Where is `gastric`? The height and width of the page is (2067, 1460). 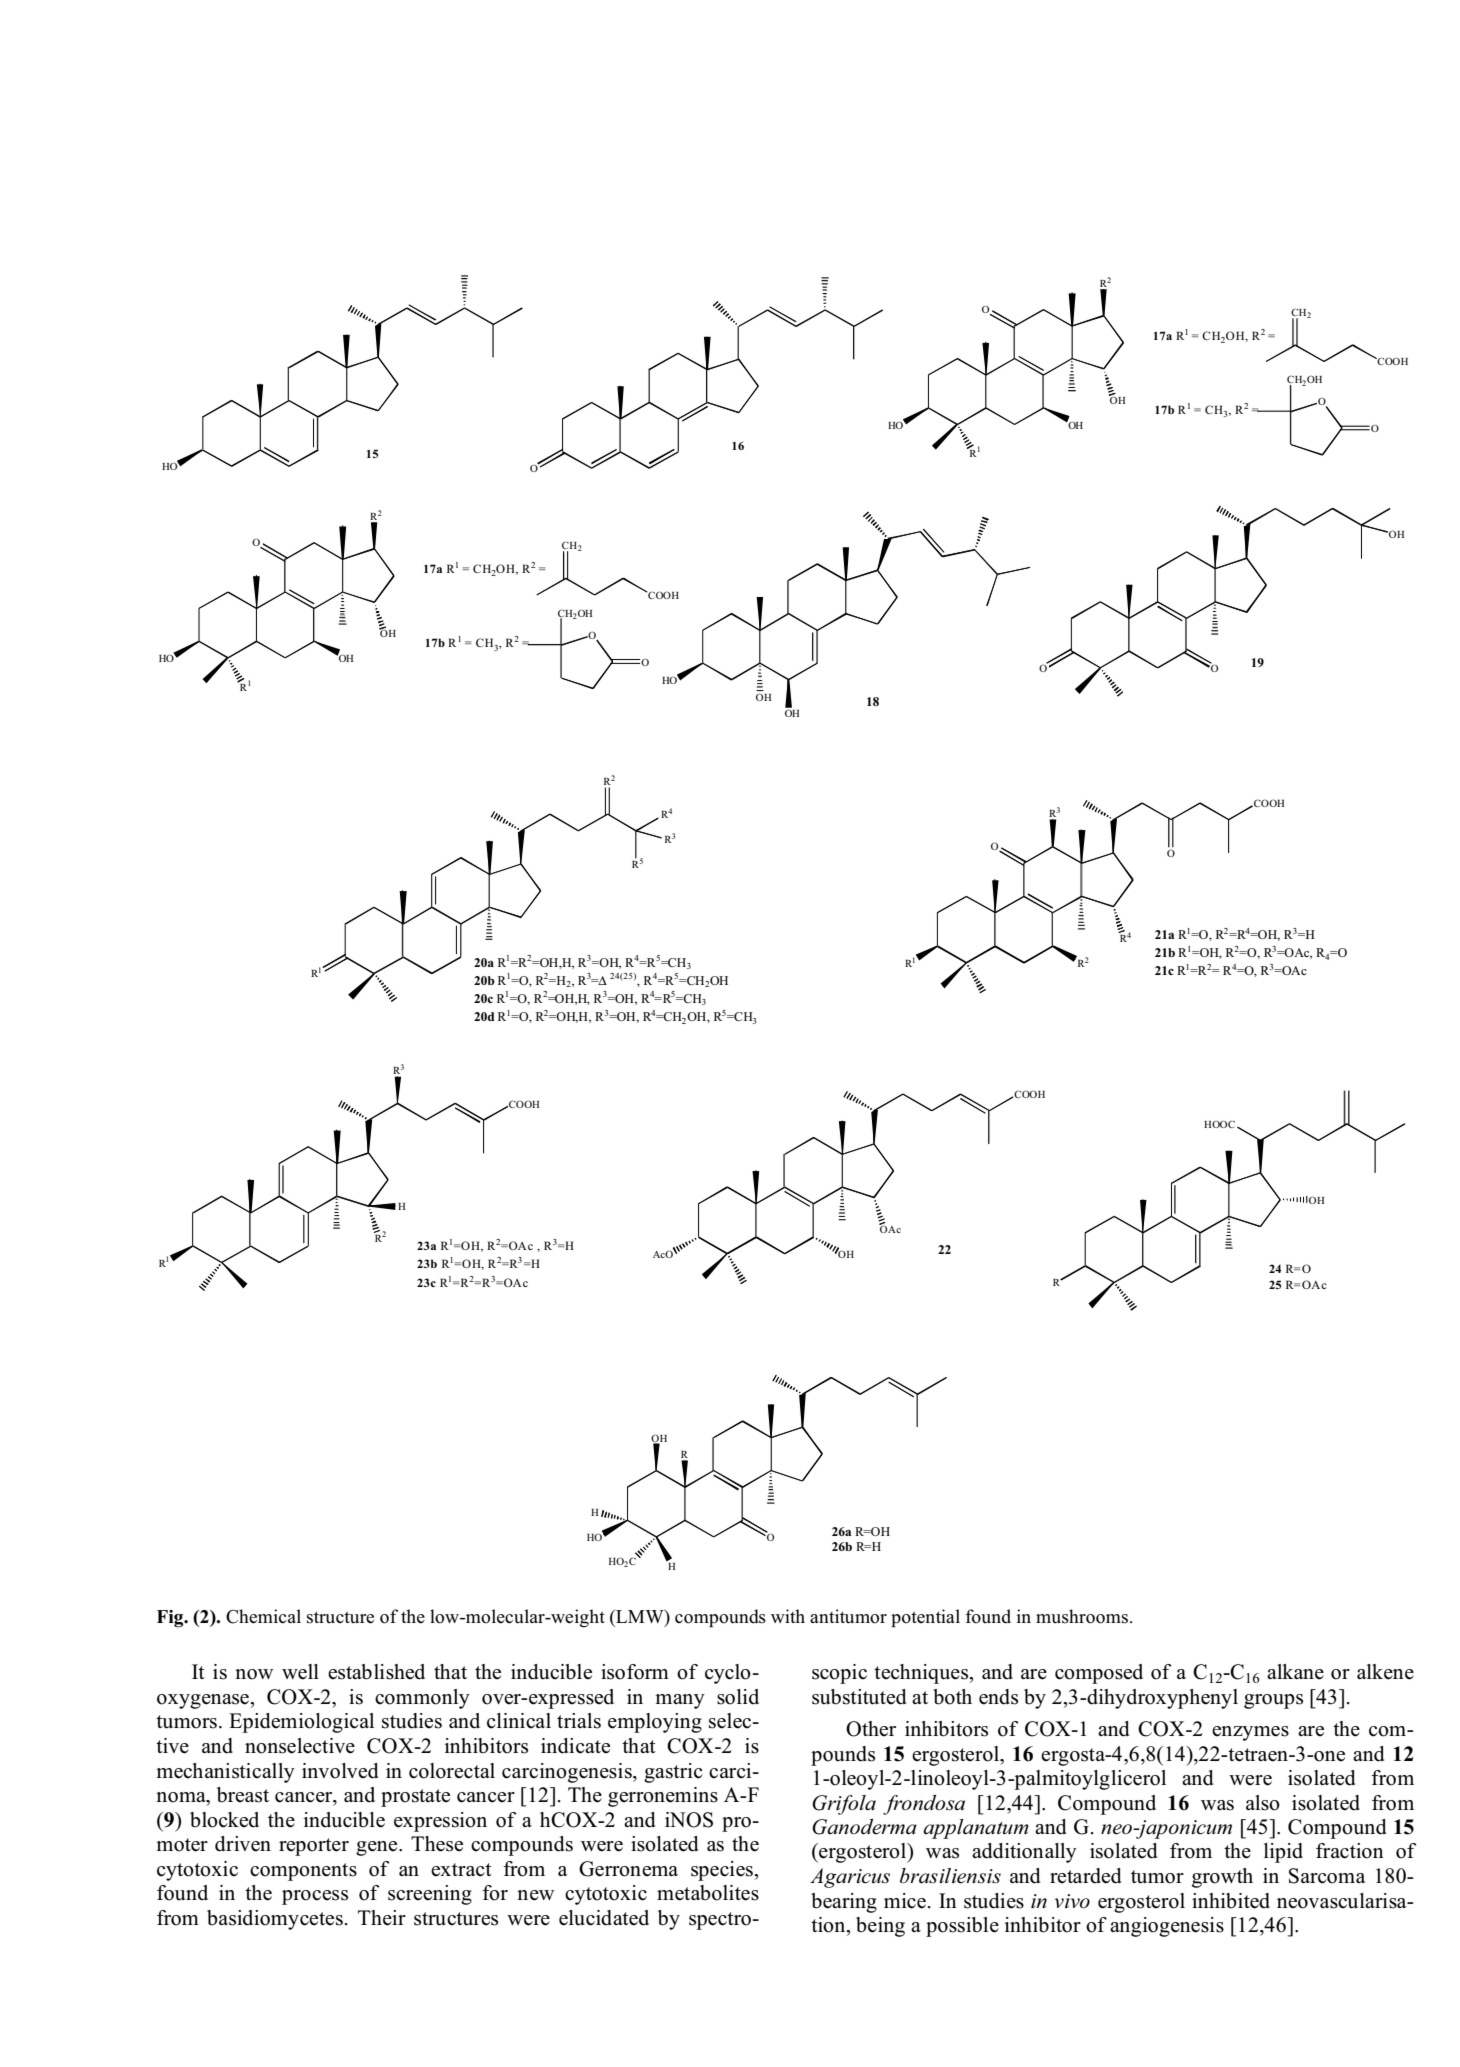
gastric is located at coordinates (673, 1773).
